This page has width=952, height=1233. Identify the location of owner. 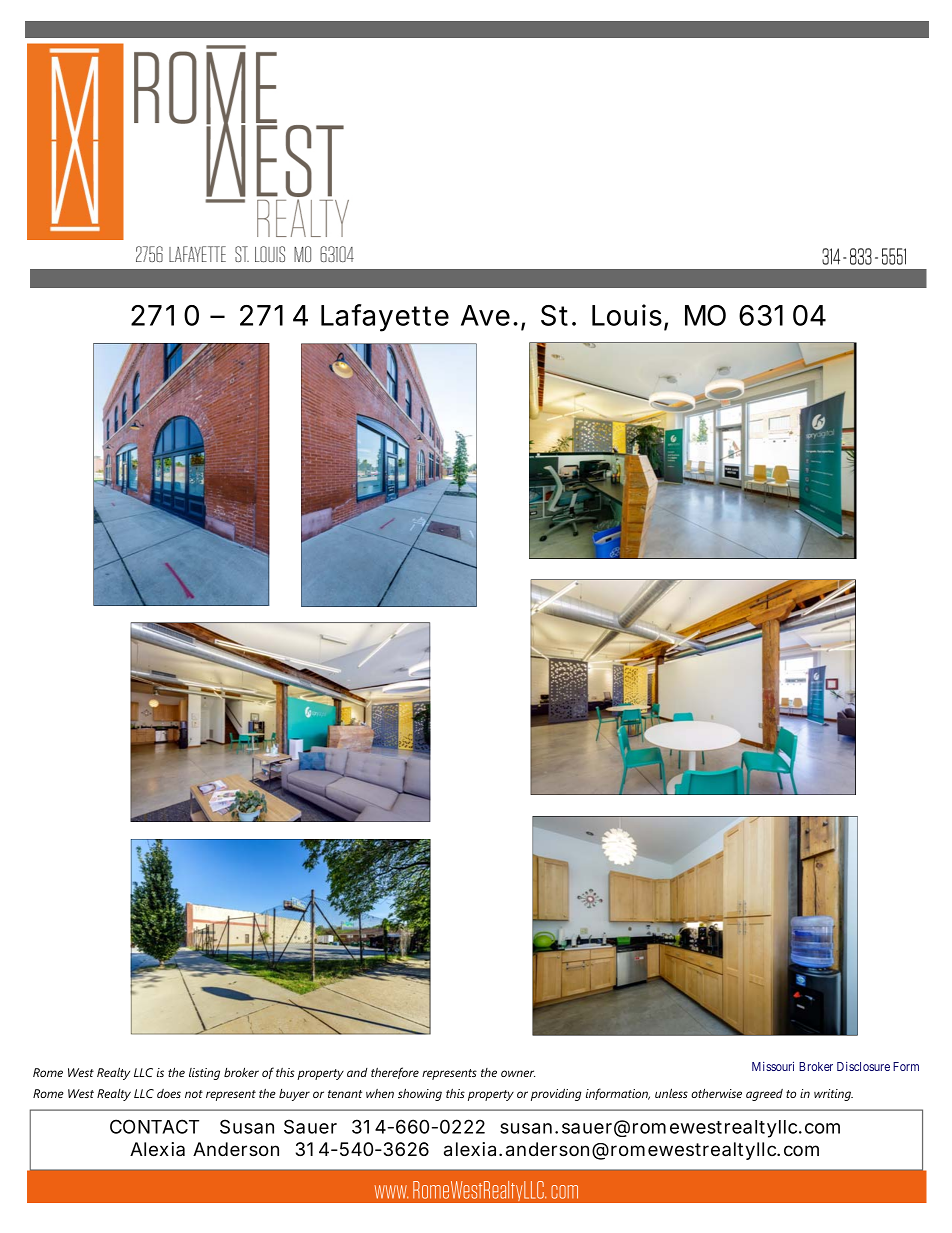
(518, 1073).
